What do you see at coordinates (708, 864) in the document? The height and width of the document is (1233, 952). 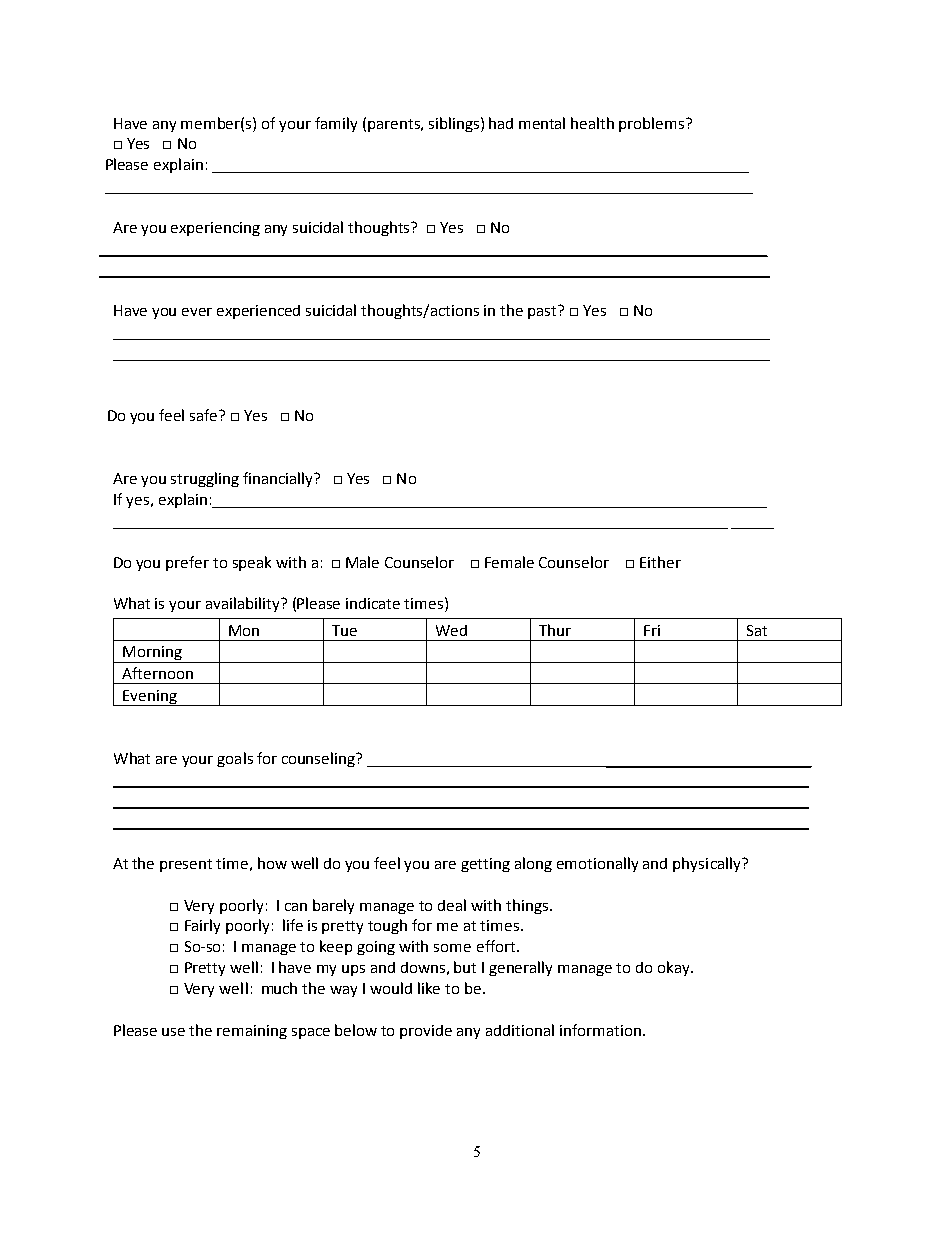 I see `physically` at bounding box center [708, 864].
